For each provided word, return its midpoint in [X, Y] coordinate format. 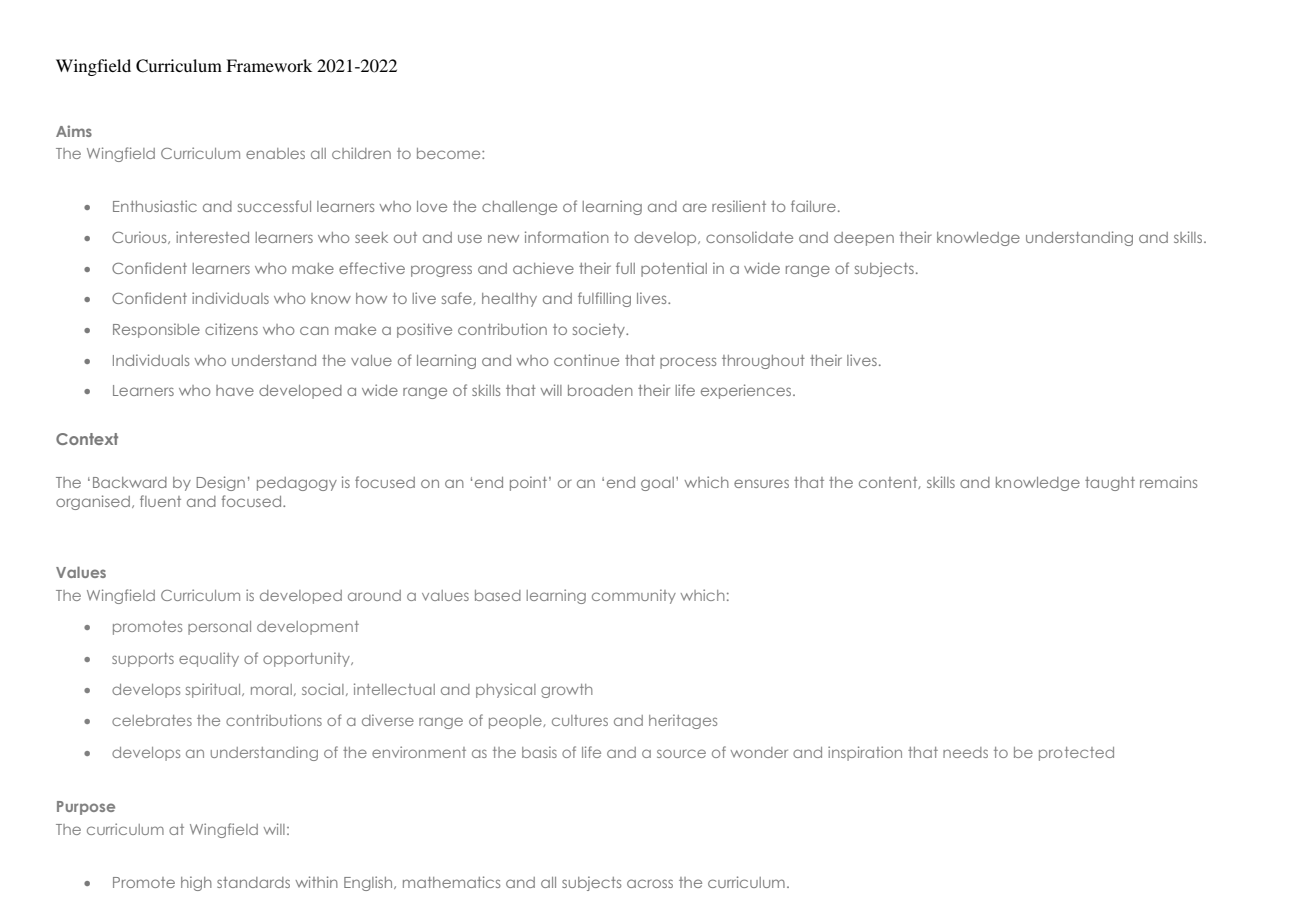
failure [813, 206]
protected [1076, 754]
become [450, 153]
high [196, 883]
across [650, 883]
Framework [269, 65]
